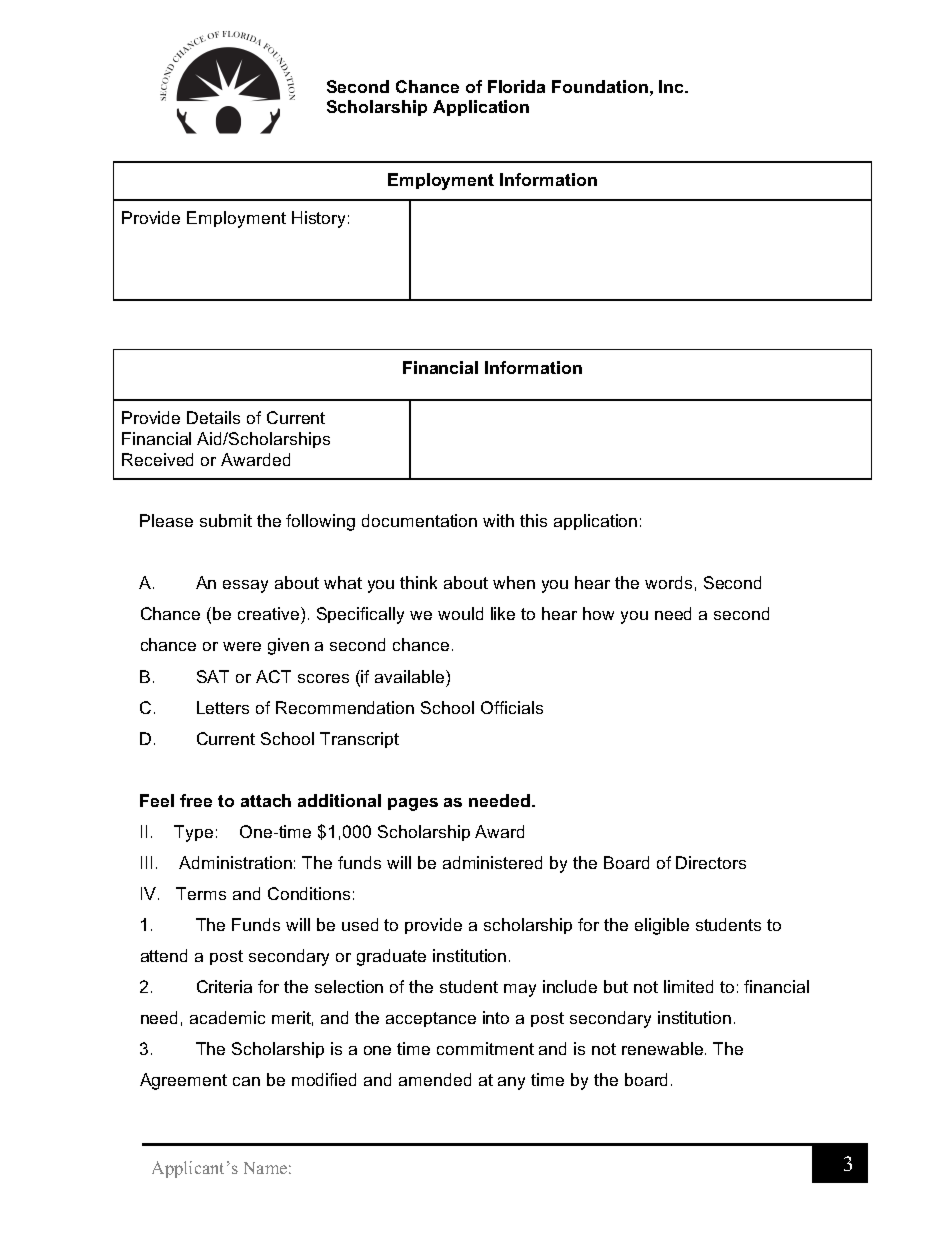  I want to click on academic, so click(227, 1017).
